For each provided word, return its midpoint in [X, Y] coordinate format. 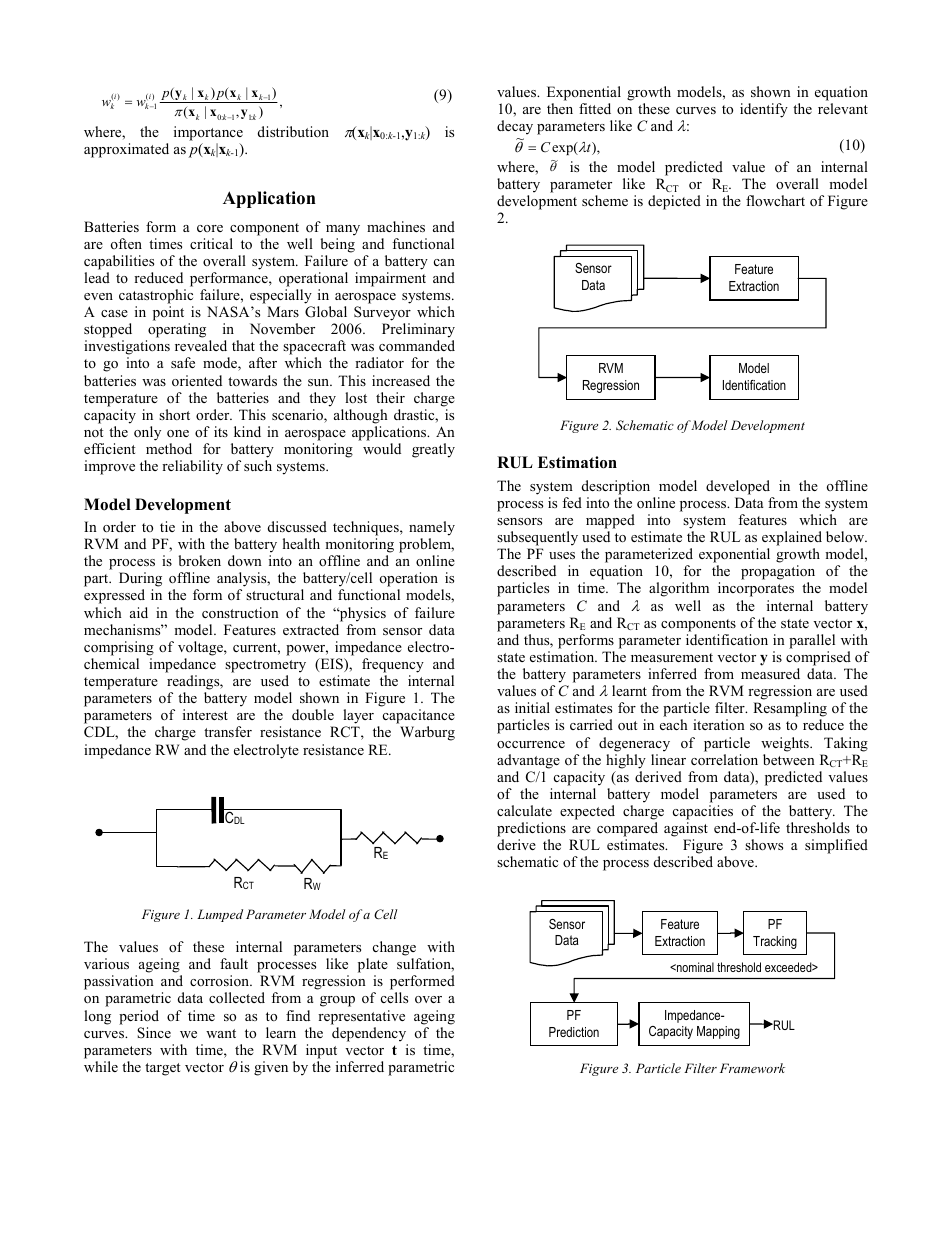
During [140, 581]
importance [208, 133]
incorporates [756, 589]
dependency [369, 1034]
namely [432, 528]
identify [764, 110]
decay [515, 127]
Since [154, 1033]
